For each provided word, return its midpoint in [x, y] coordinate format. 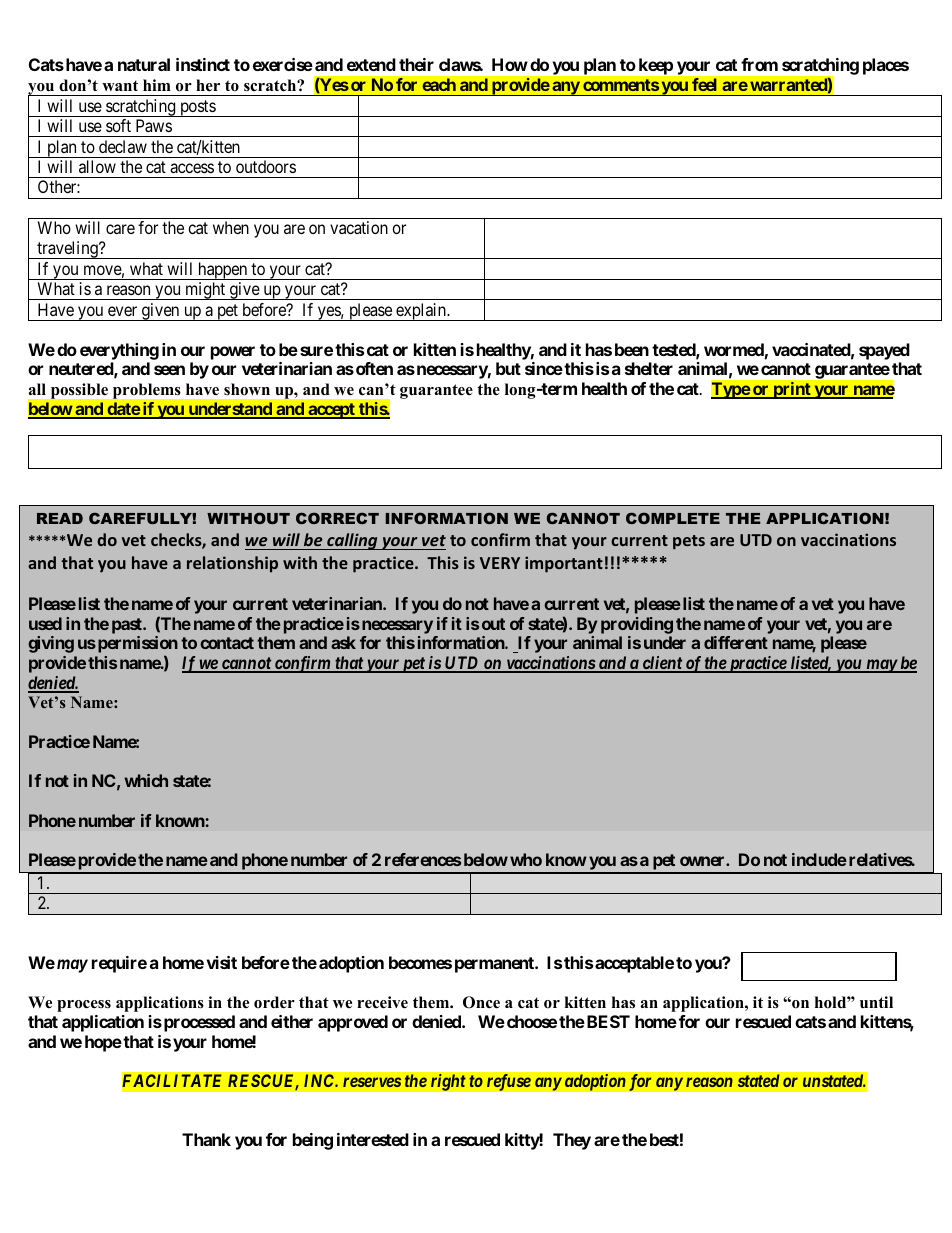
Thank [206, 1139]
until [876, 1002]
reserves [372, 1082]
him [157, 85]
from [759, 64]
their [416, 64]
